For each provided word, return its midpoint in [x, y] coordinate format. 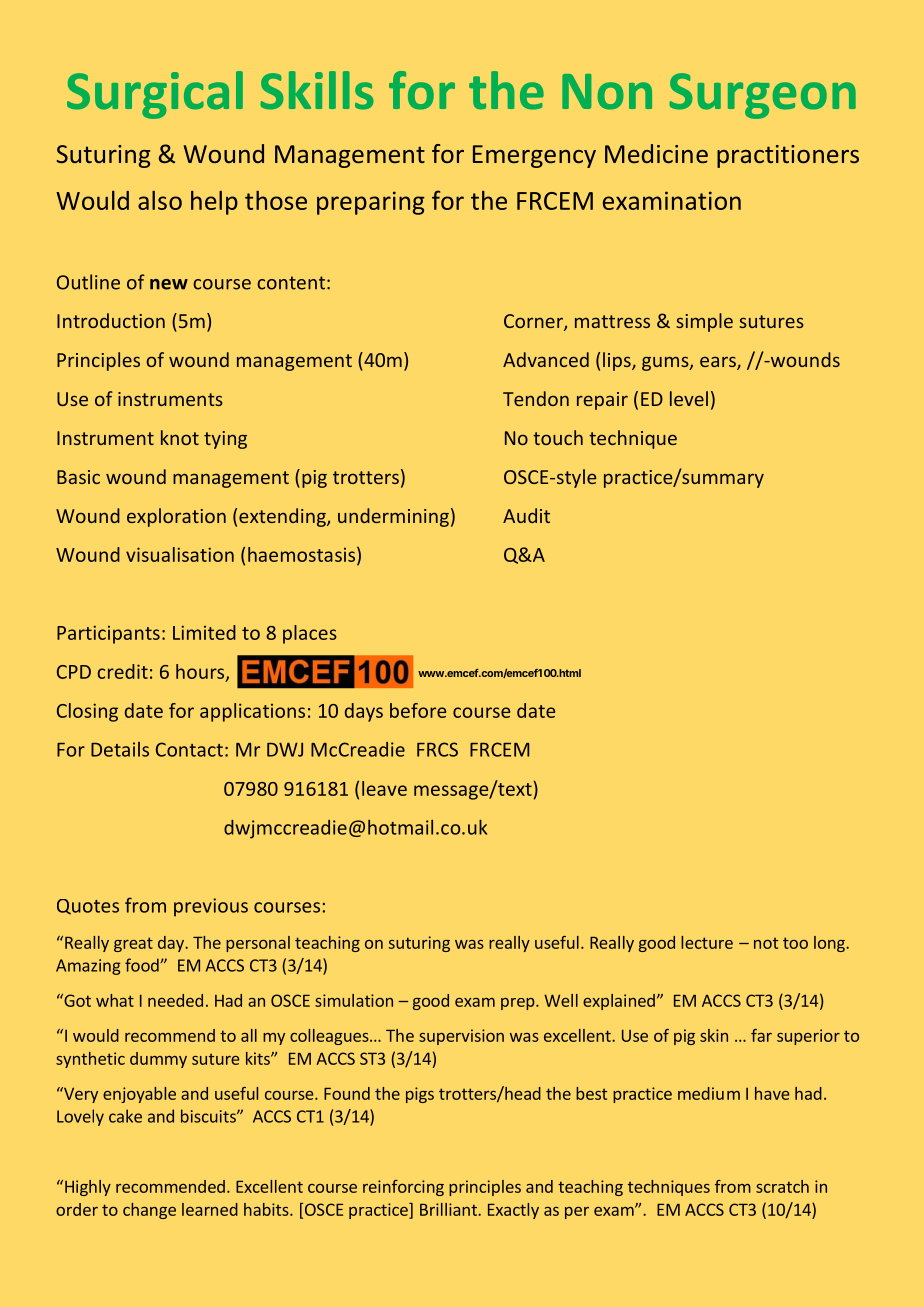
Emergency [534, 156]
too [795, 943]
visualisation [180, 554]
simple [704, 322]
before [418, 710]
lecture [707, 942]
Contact [189, 749]
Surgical [155, 95]
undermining [393, 517]
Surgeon [762, 96]
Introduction [111, 320]
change [149, 1211]
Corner [534, 322]
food [143, 965]
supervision [461, 1037]
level [689, 398]
